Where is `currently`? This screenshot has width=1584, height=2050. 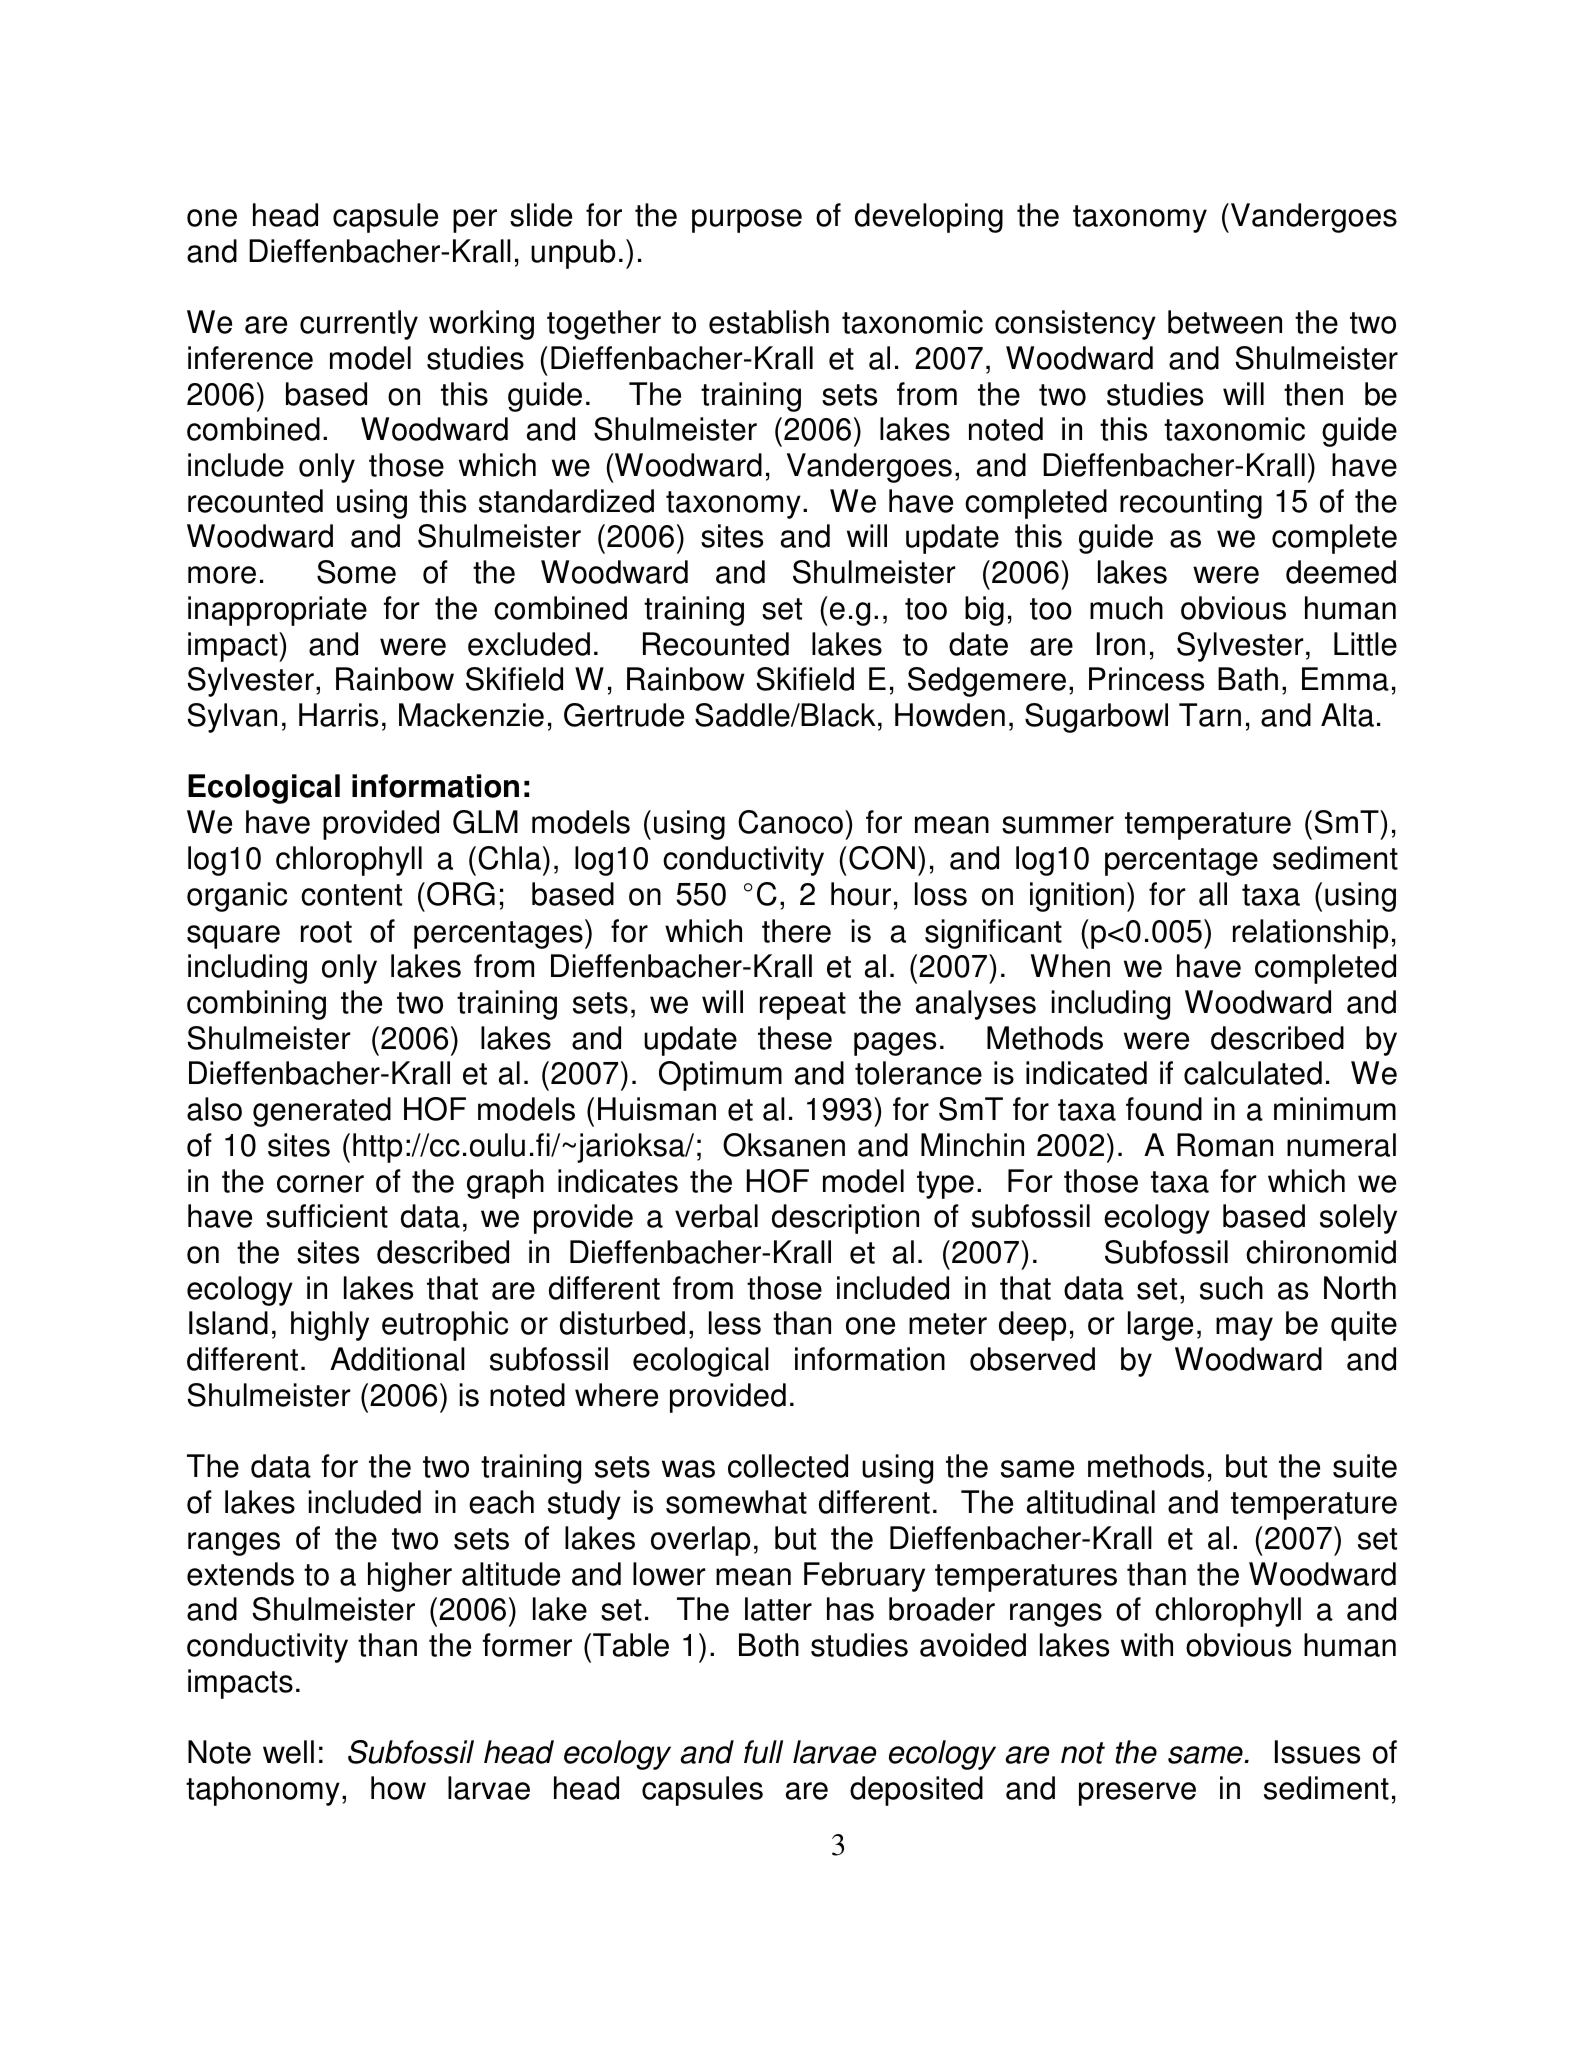
currently is located at coordinates (359, 325).
